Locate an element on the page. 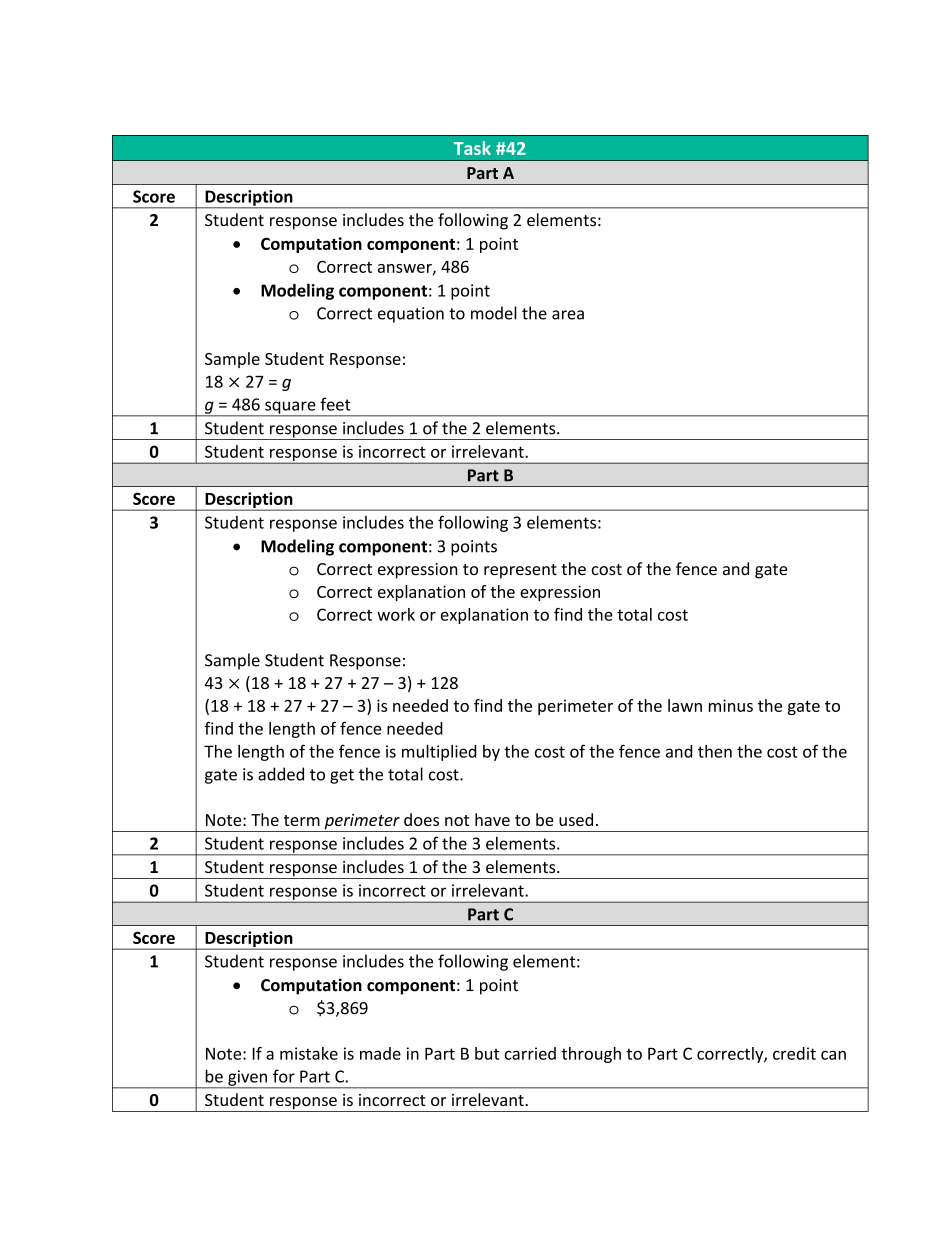  represent is located at coordinates (520, 571).
